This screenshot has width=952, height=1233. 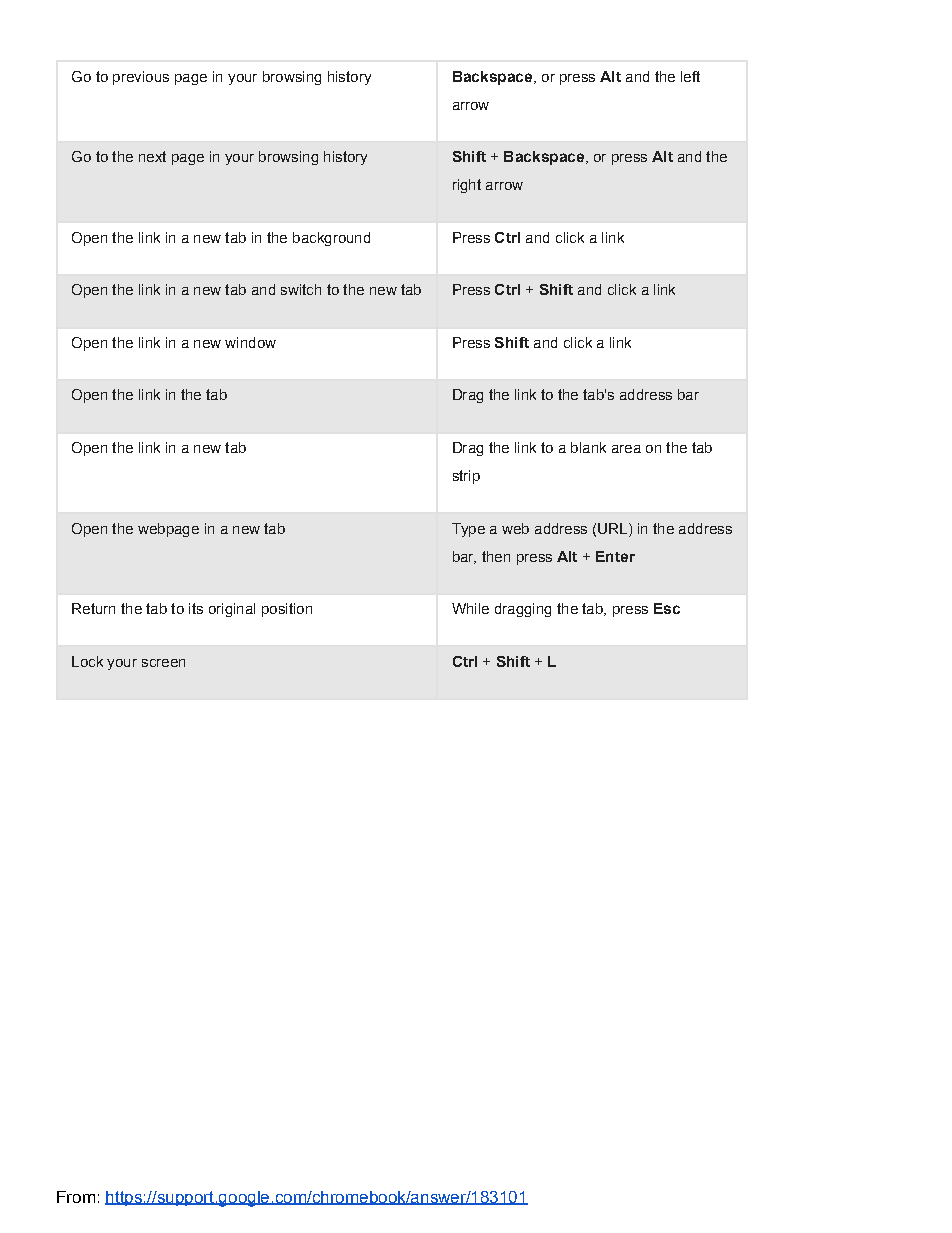 I want to click on position, so click(x=287, y=610).
